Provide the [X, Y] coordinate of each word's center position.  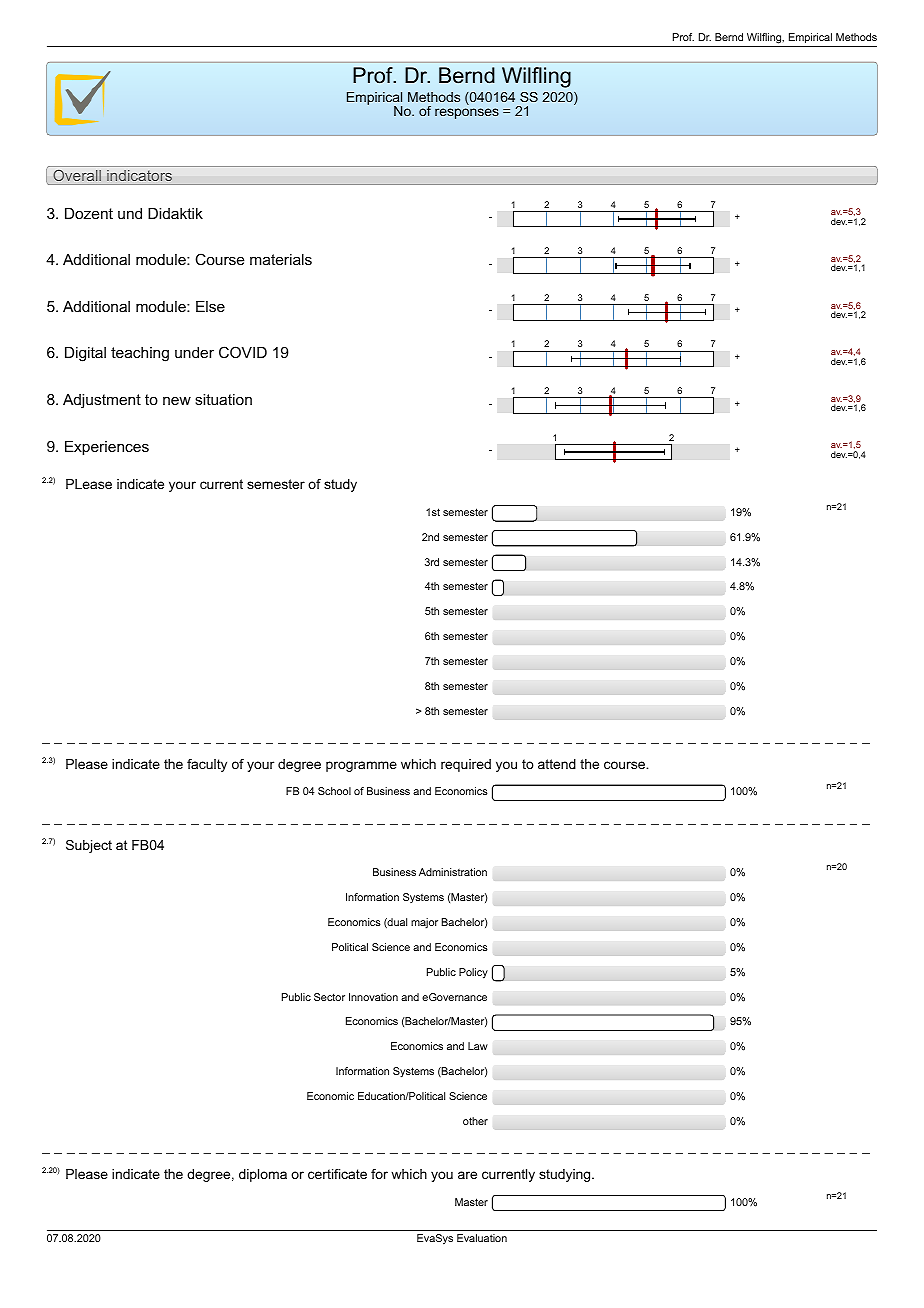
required [466, 765]
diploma [263, 1175]
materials [281, 259]
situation [223, 399]
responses [467, 113]
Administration [453, 872]
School [334, 791]
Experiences [107, 448]
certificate [337, 1174]
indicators [140, 177]
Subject [89, 846]
